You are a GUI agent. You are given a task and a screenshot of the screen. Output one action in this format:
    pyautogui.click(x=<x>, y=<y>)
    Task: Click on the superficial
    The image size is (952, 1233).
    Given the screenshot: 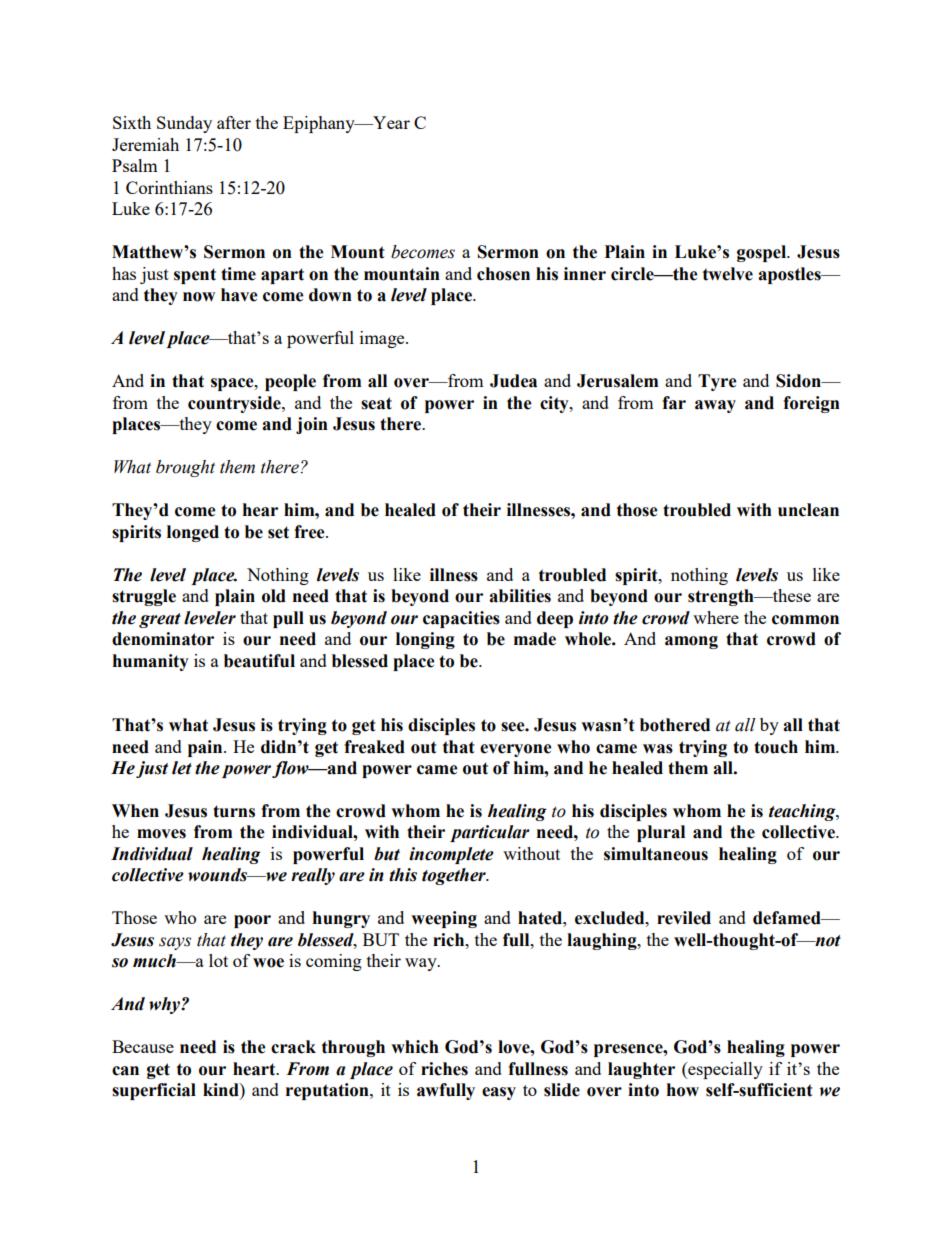 What is the action you would take?
    pyautogui.click(x=154, y=1091)
